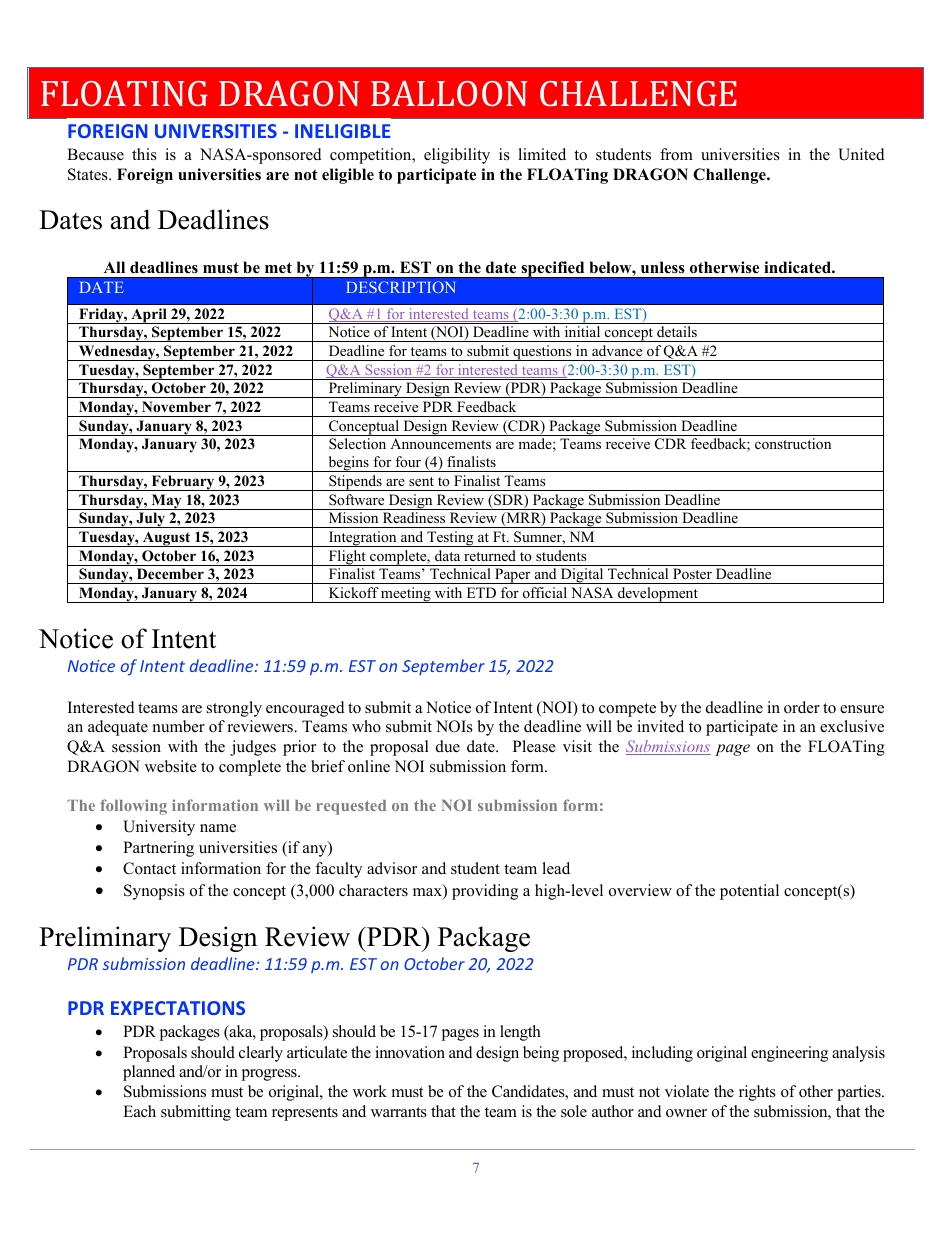 The height and width of the screenshot is (1233, 952). I want to click on February, so click(183, 483).
